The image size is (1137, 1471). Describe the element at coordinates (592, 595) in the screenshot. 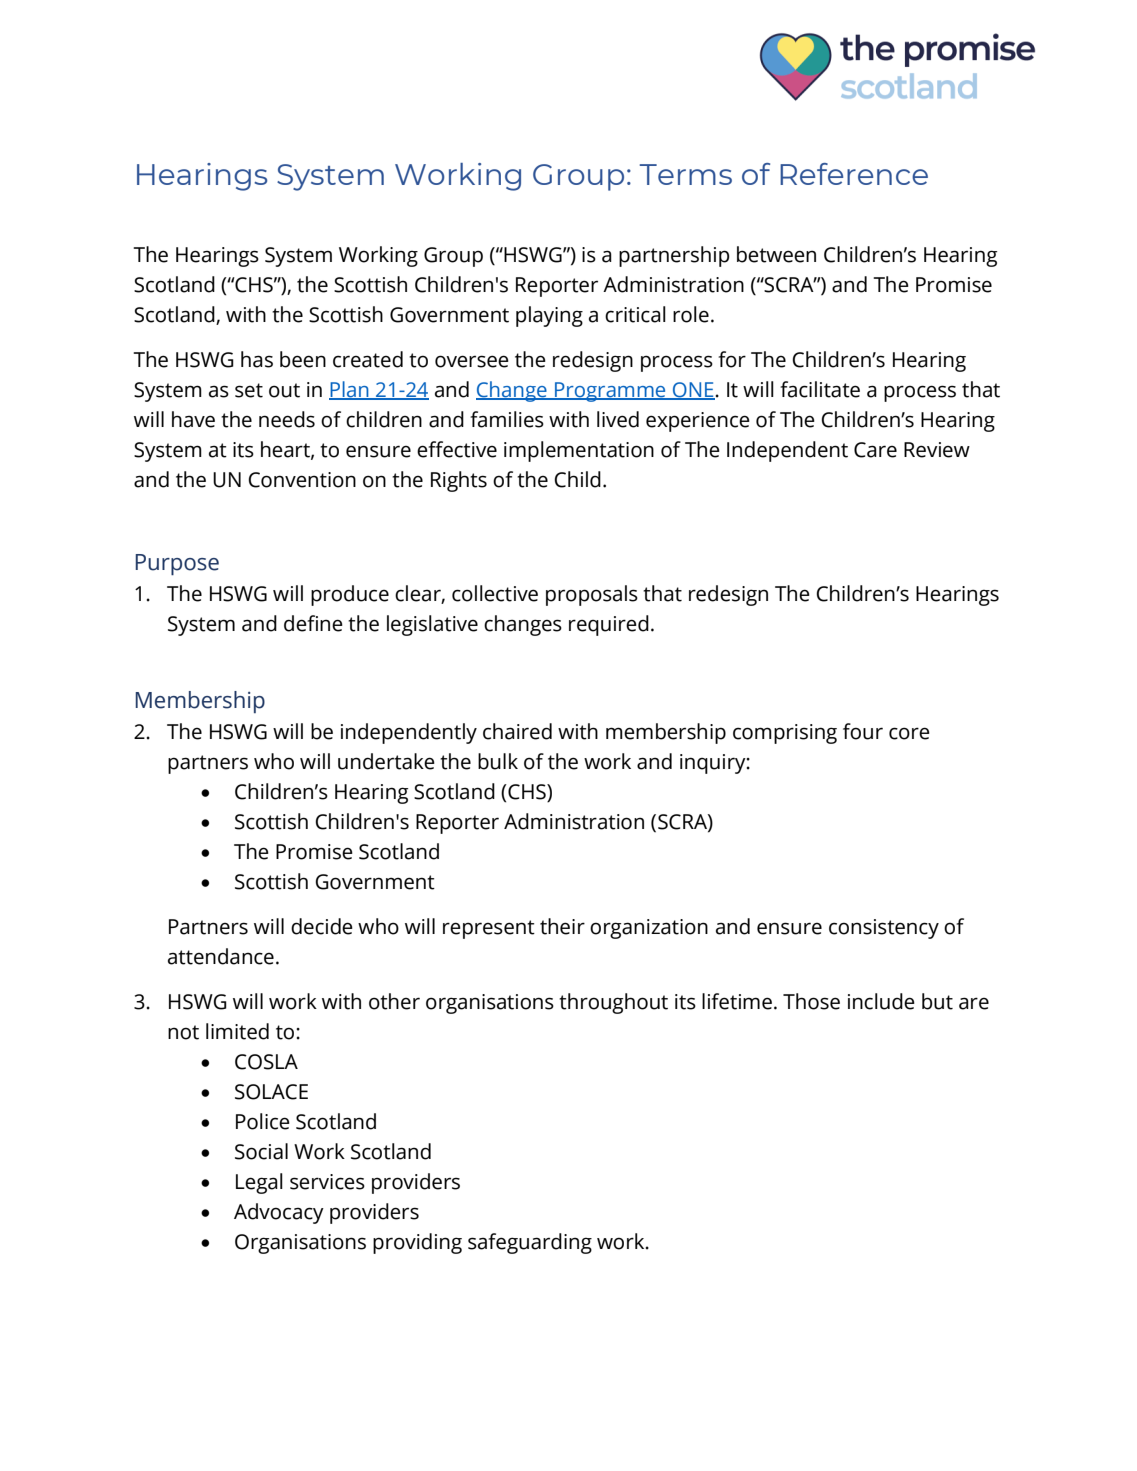

I see `proposals` at that location.
